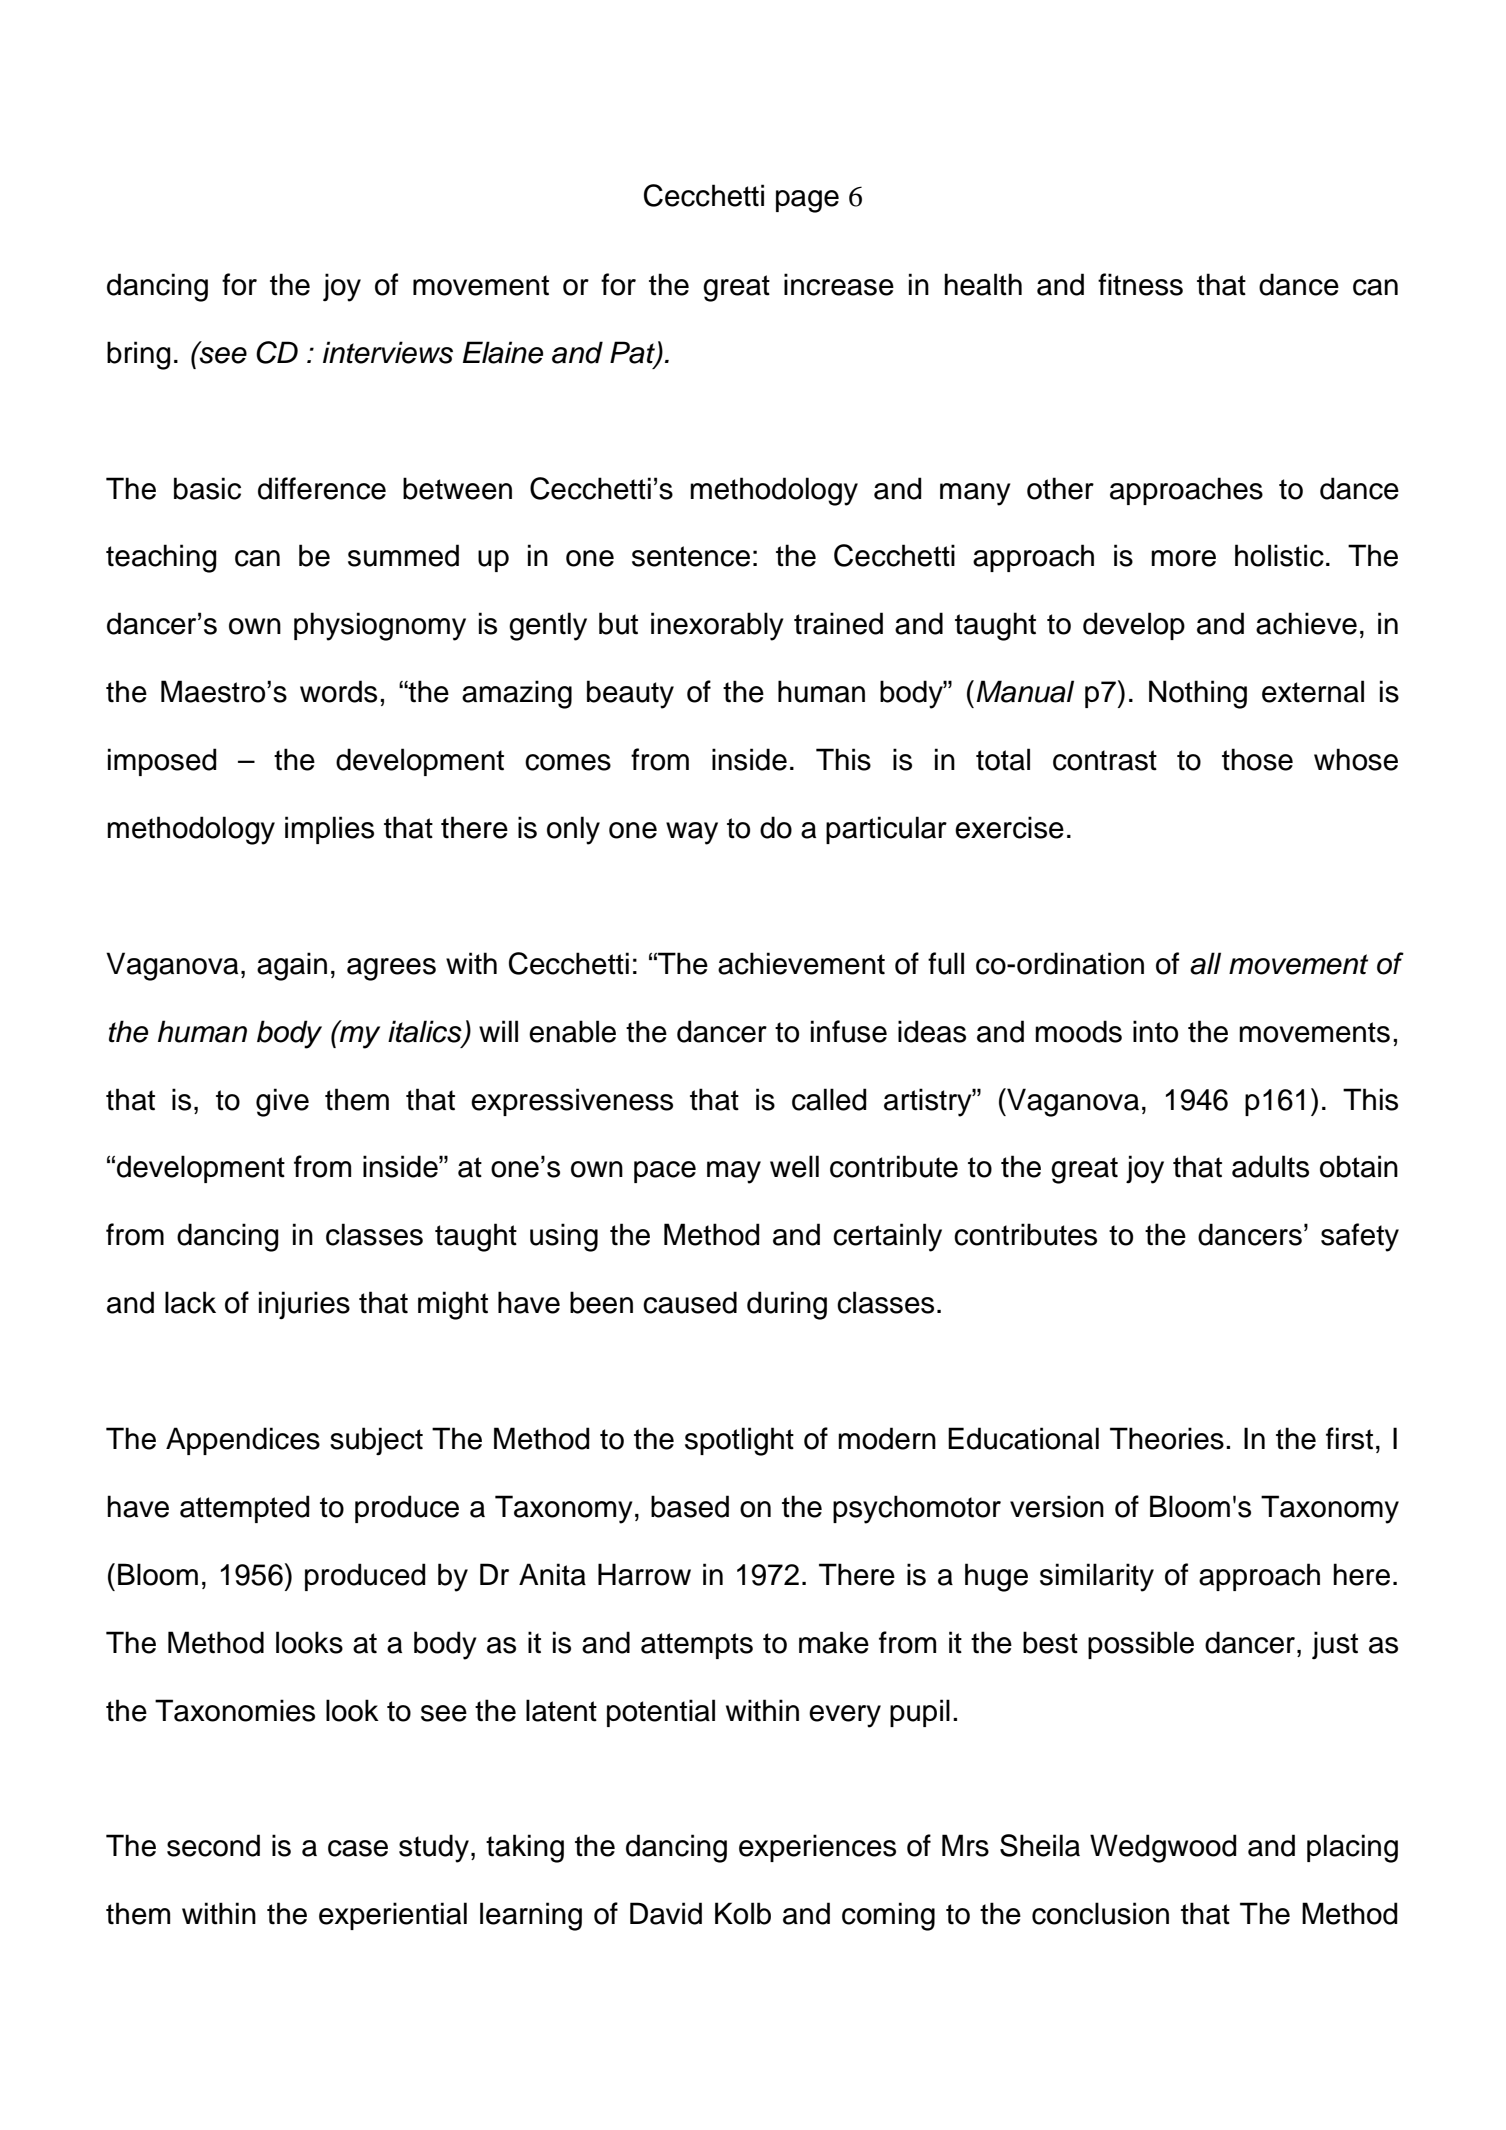  I want to click on case, so click(358, 1848).
